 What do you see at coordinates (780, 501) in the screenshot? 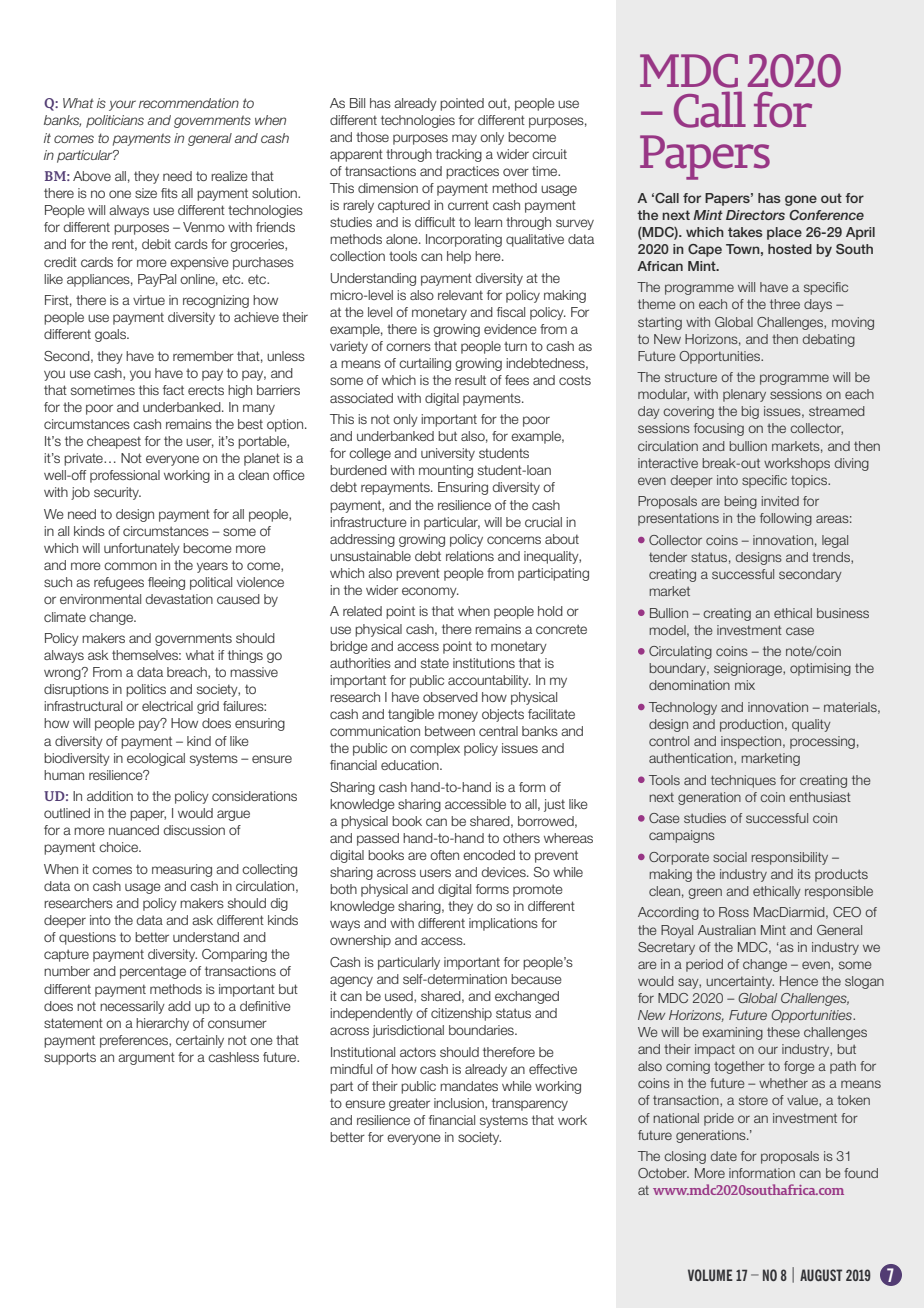
I see `invited` at bounding box center [780, 501].
